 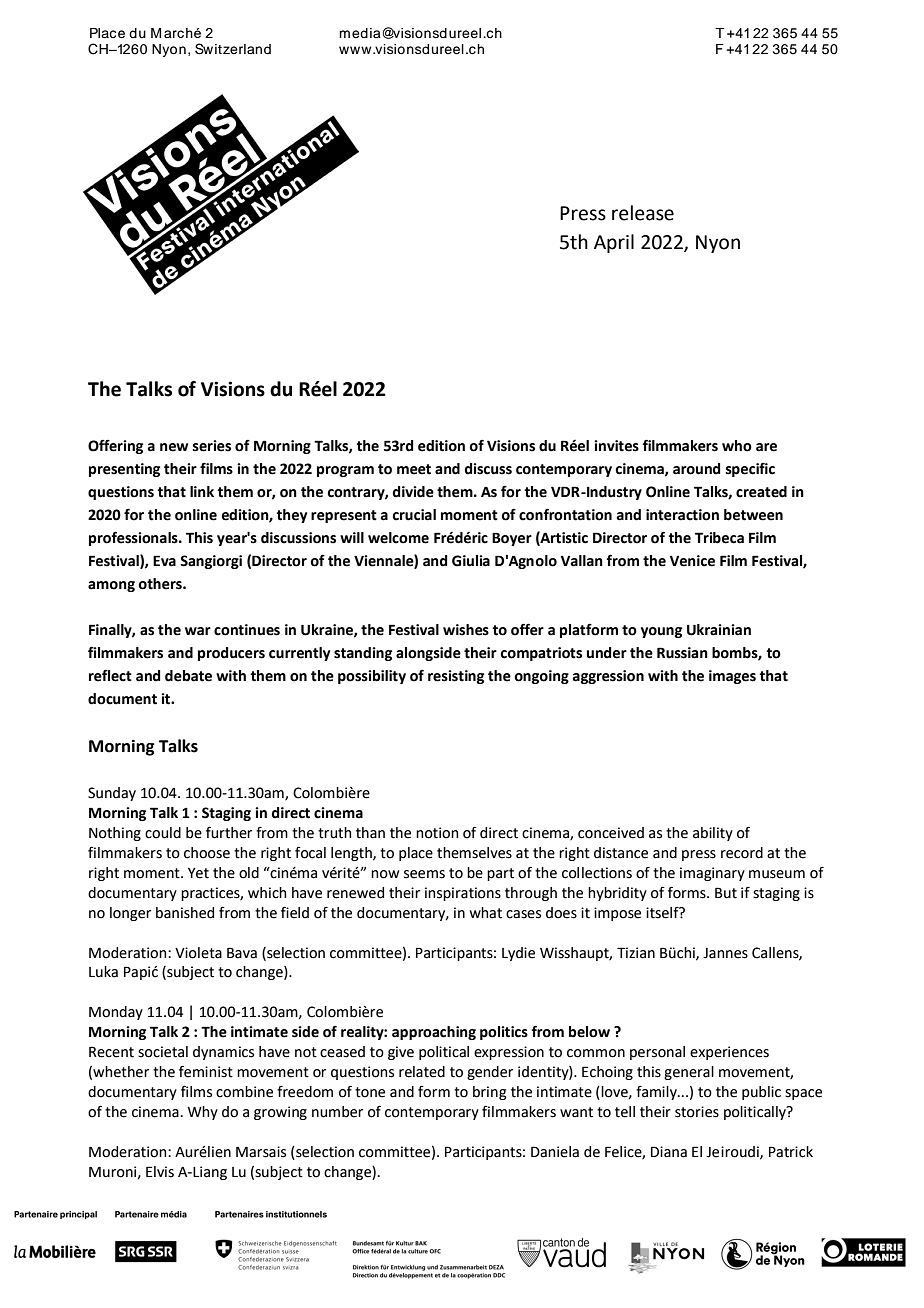 I want to click on series, so click(x=212, y=446).
